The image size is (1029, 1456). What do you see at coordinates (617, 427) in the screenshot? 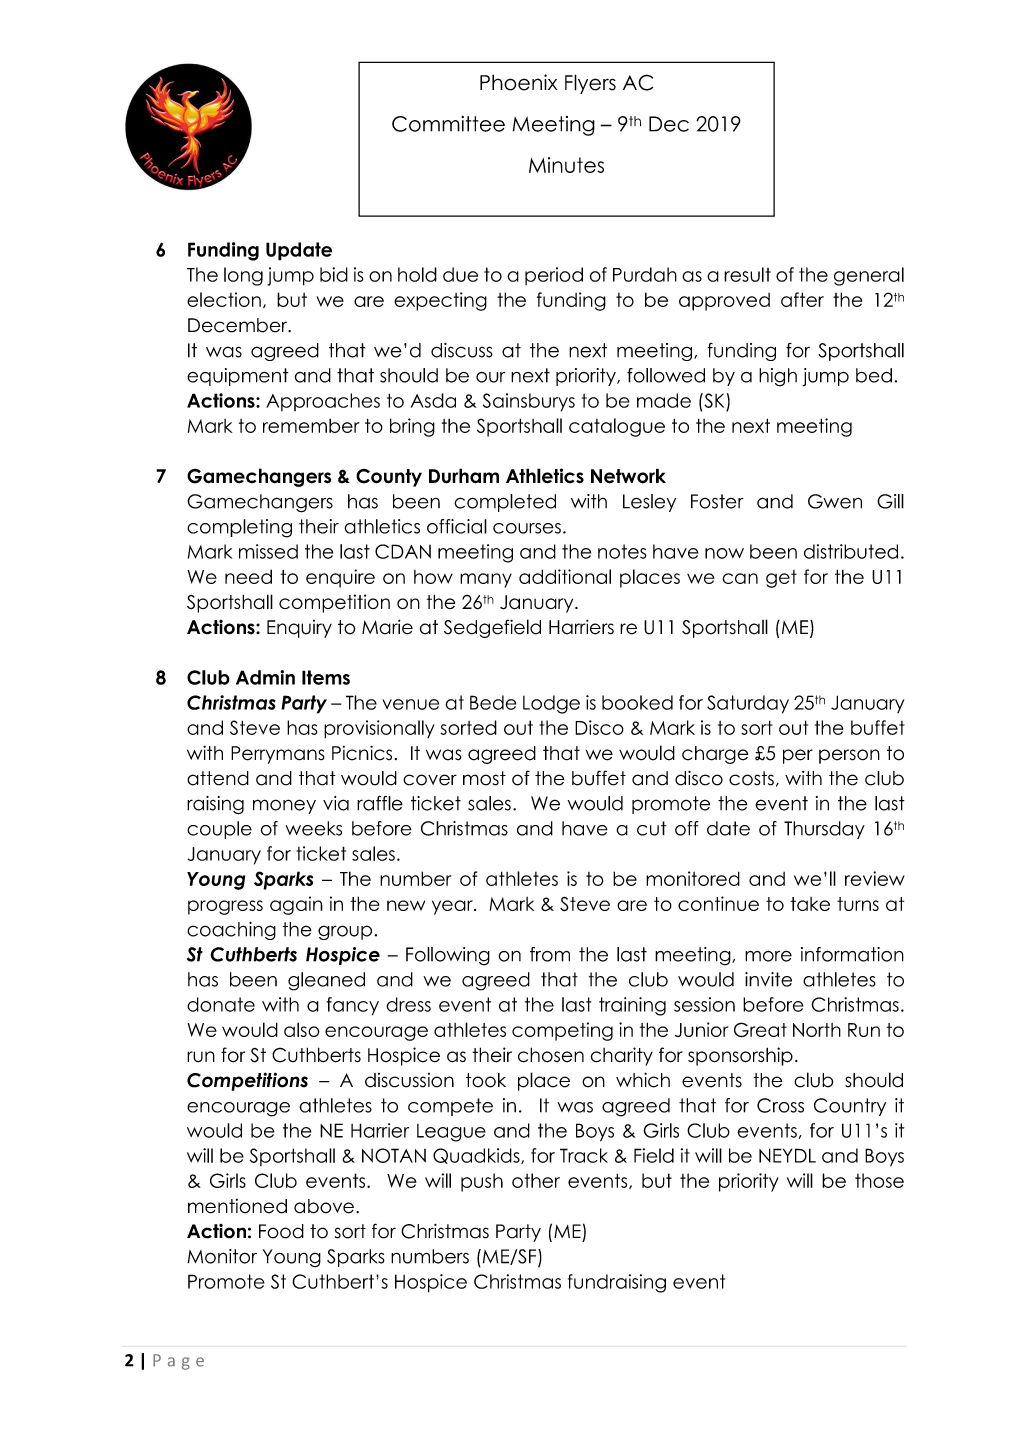
I see `catalogue` at bounding box center [617, 427].
